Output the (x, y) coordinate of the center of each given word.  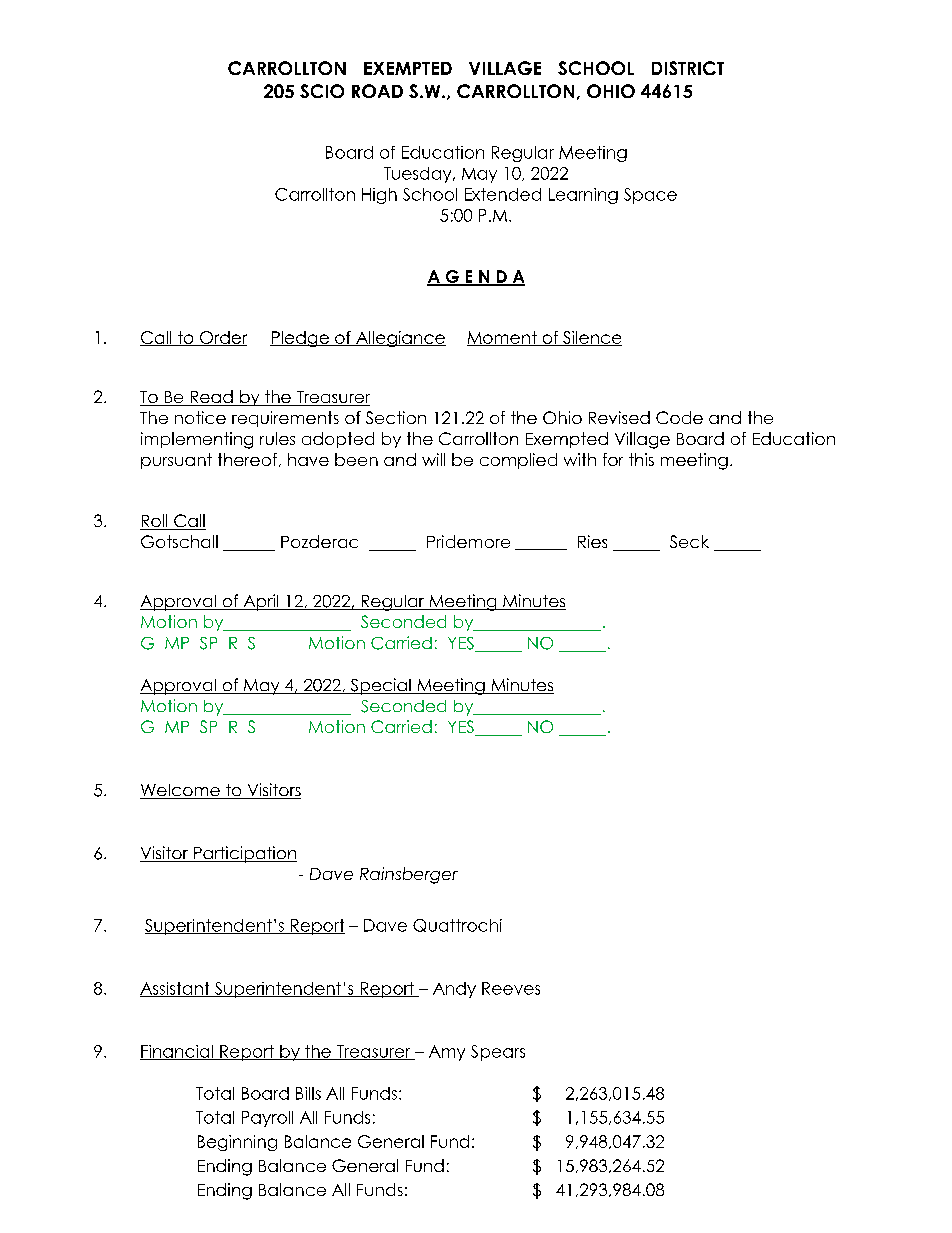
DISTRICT (688, 68)
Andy (454, 990)
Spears (498, 1053)
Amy (447, 1053)
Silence (591, 338)
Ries (592, 541)
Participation (244, 854)
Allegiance (400, 339)
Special (380, 686)
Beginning (237, 1143)
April (261, 602)
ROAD (377, 91)
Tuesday (419, 175)
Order (222, 338)
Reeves (511, 988)
